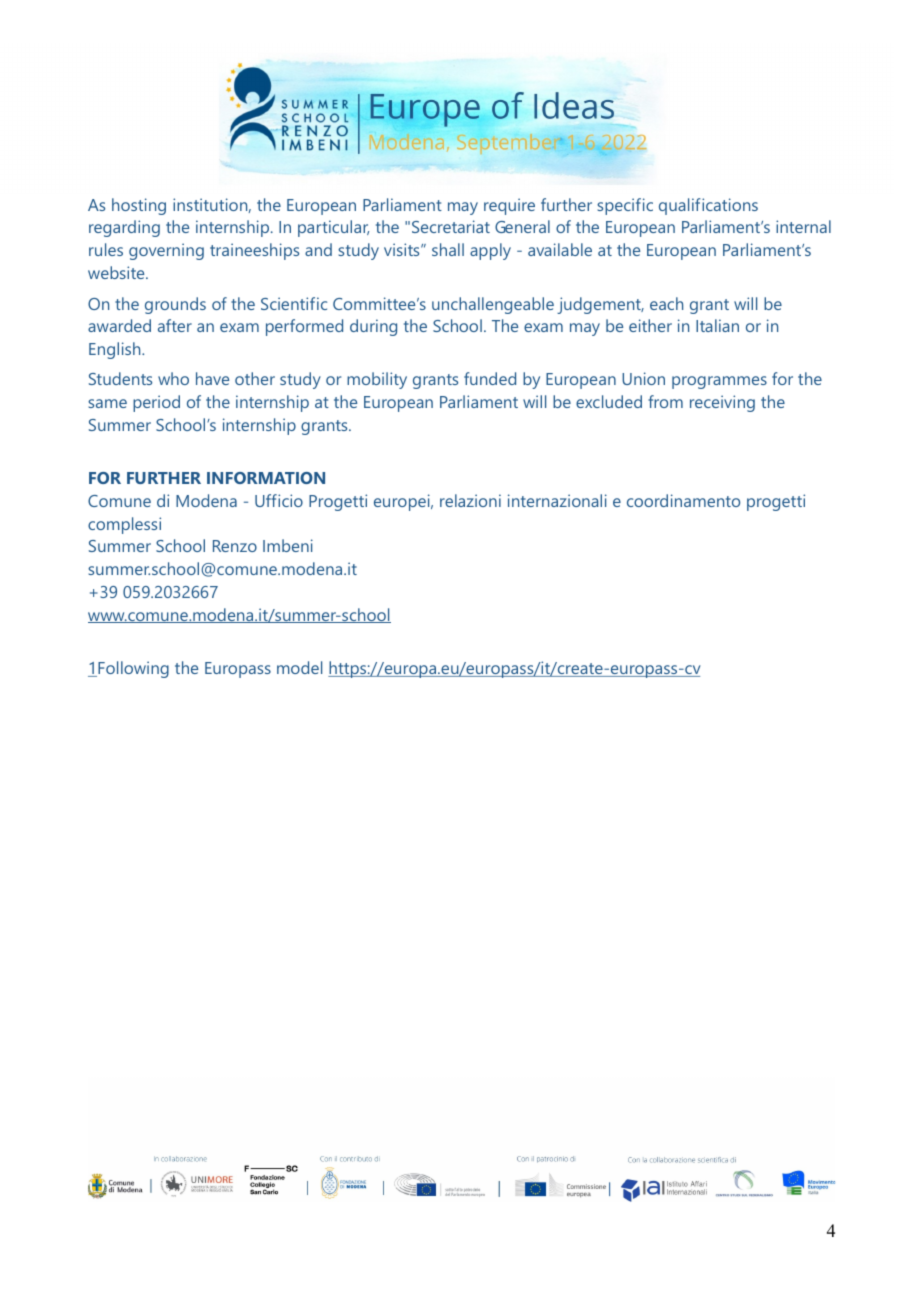  I want to click on model, so click(299, 667).
